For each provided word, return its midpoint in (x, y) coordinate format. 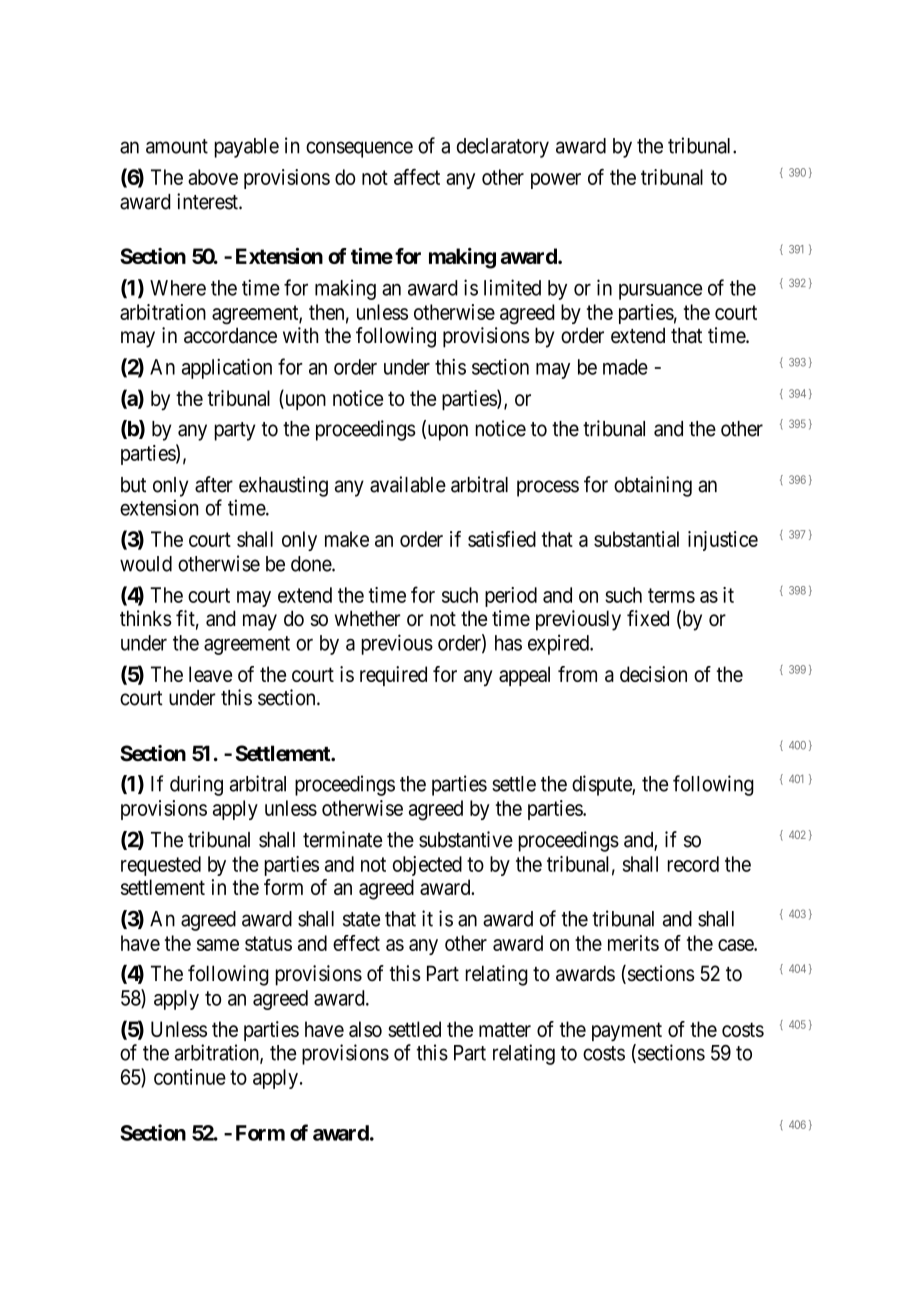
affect (417, 177)
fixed (648, 618)
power (556, 181)
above (213, 177)
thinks (146, 618)
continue (190, 1077)
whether (368, 618)
